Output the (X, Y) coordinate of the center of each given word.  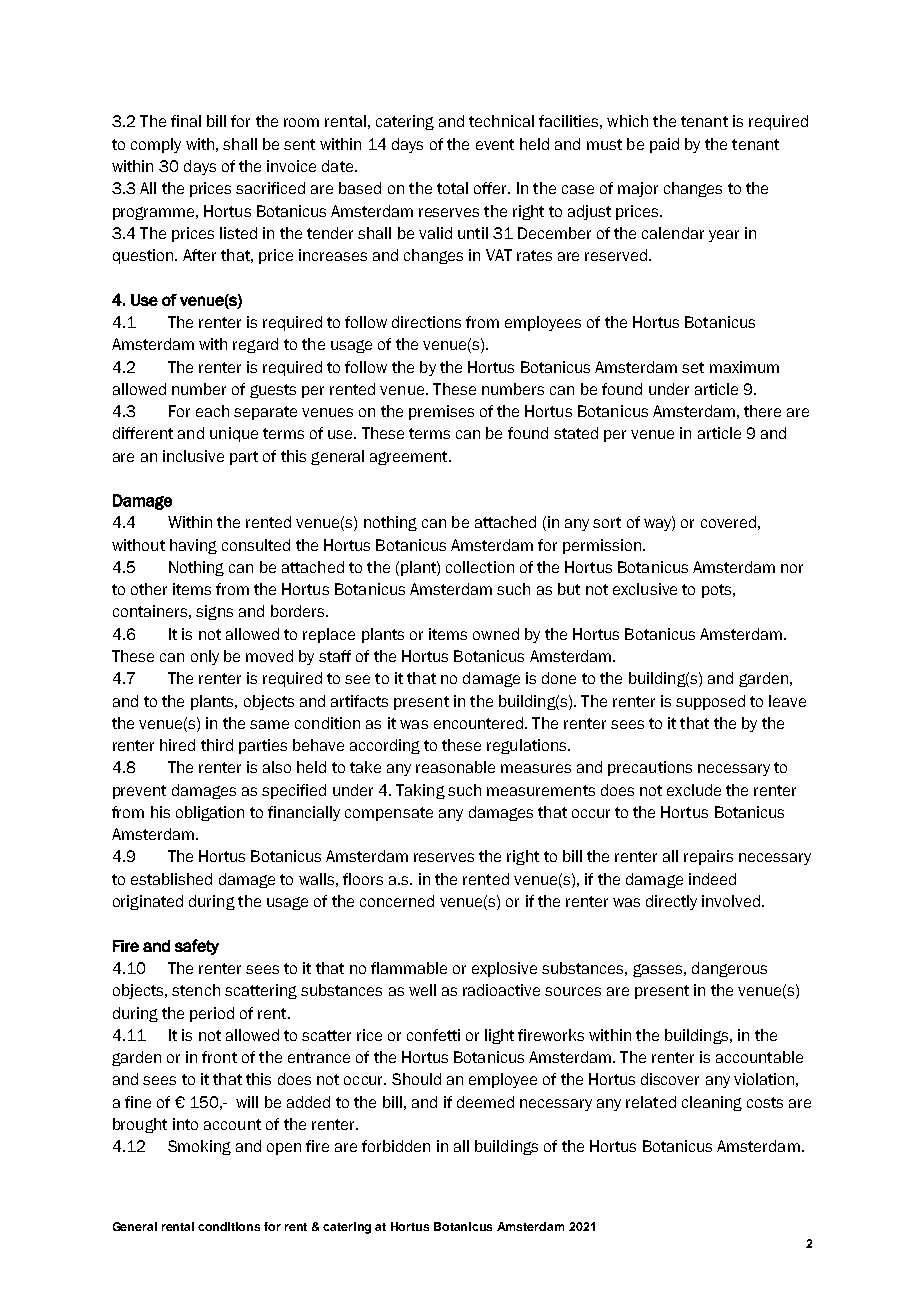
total (452, 188)
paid (664, 145)
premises (441, 412)
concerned (397, 901)
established (171, 879)
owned (496, 634)
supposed (710, 702)
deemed (485, 1102)
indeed (712, 879)
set (693, 367)
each (212, 411)
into (185, 1124)
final (186, 121)
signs (214, 612)
